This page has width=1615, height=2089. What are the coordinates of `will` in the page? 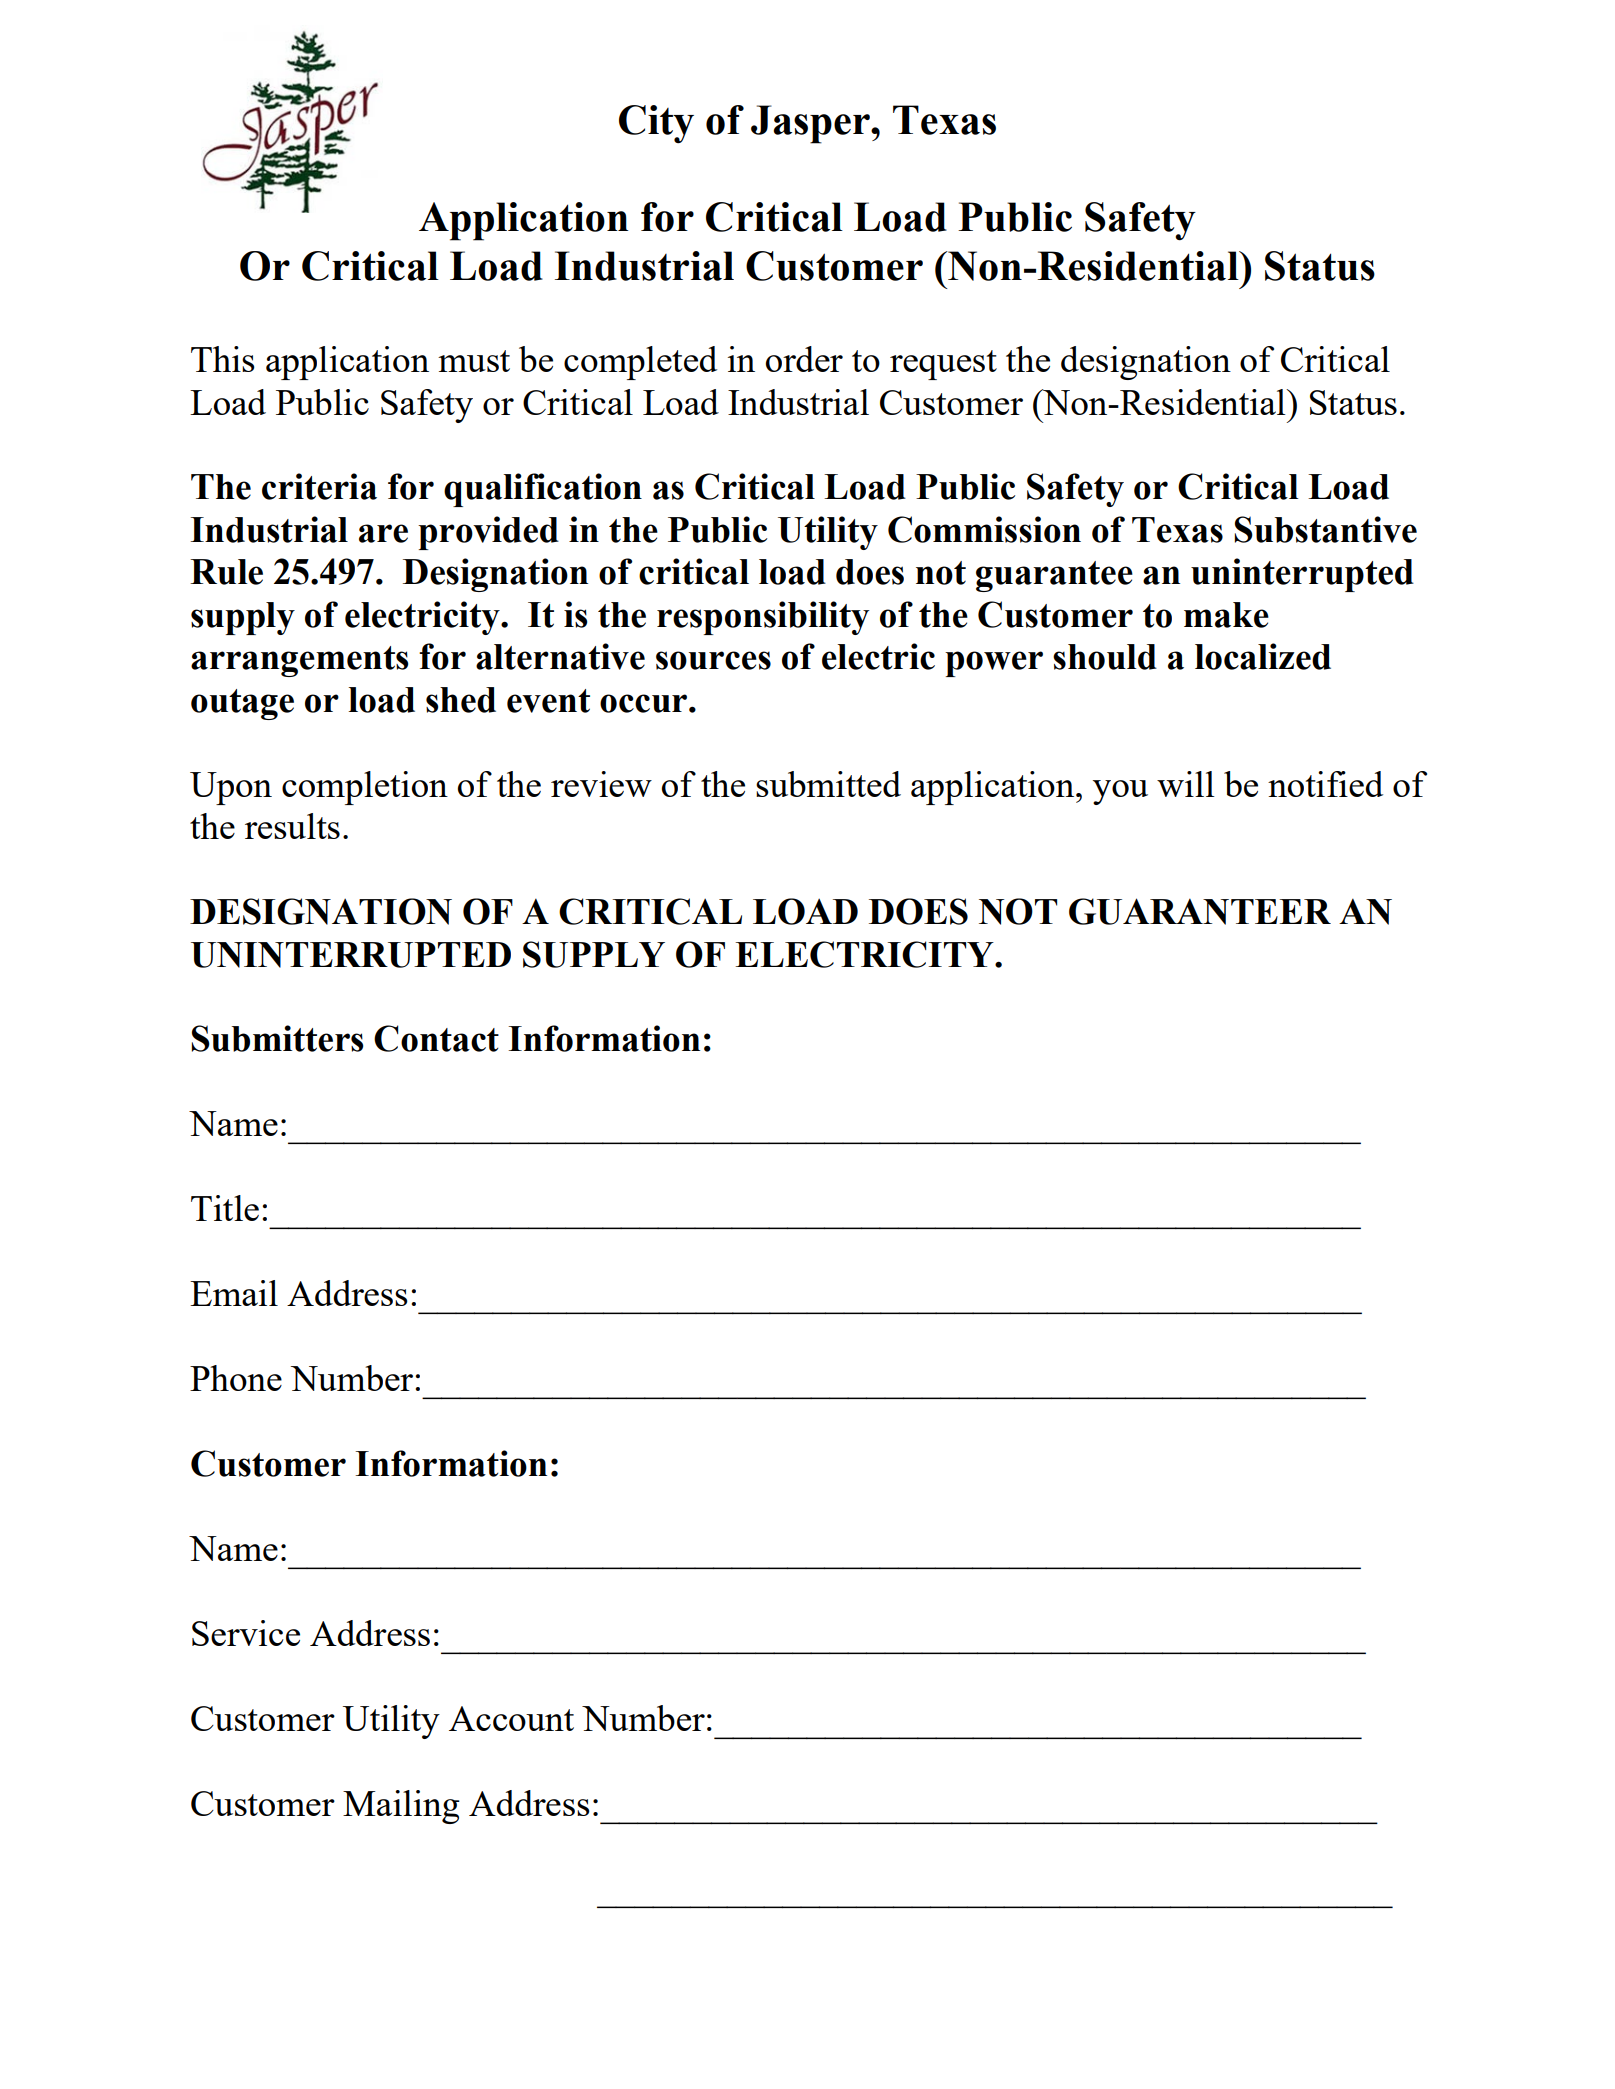 It's located at (1186, 784).
